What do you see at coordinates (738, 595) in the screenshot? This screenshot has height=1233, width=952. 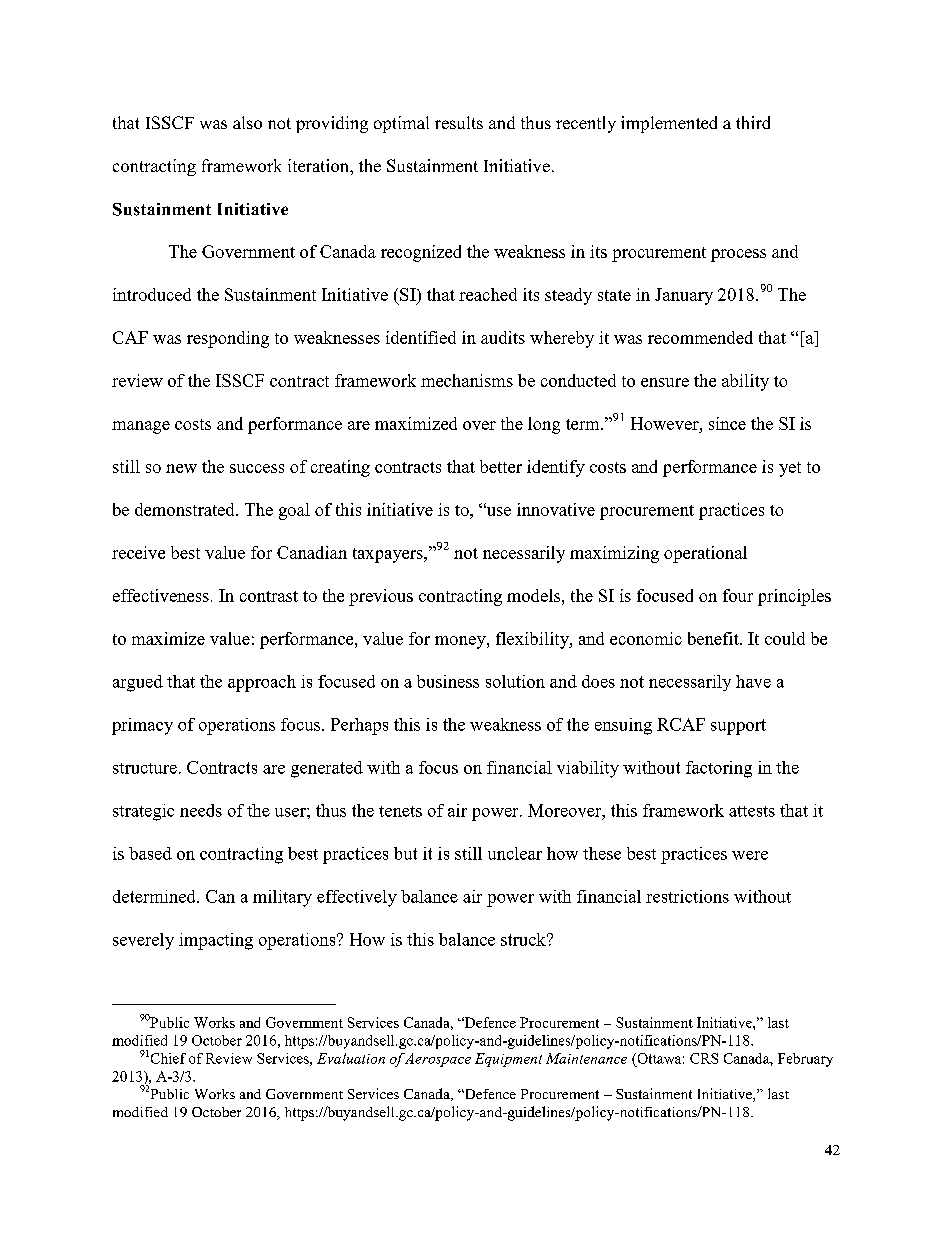 I see `four` at bounding box center [738, 595].
